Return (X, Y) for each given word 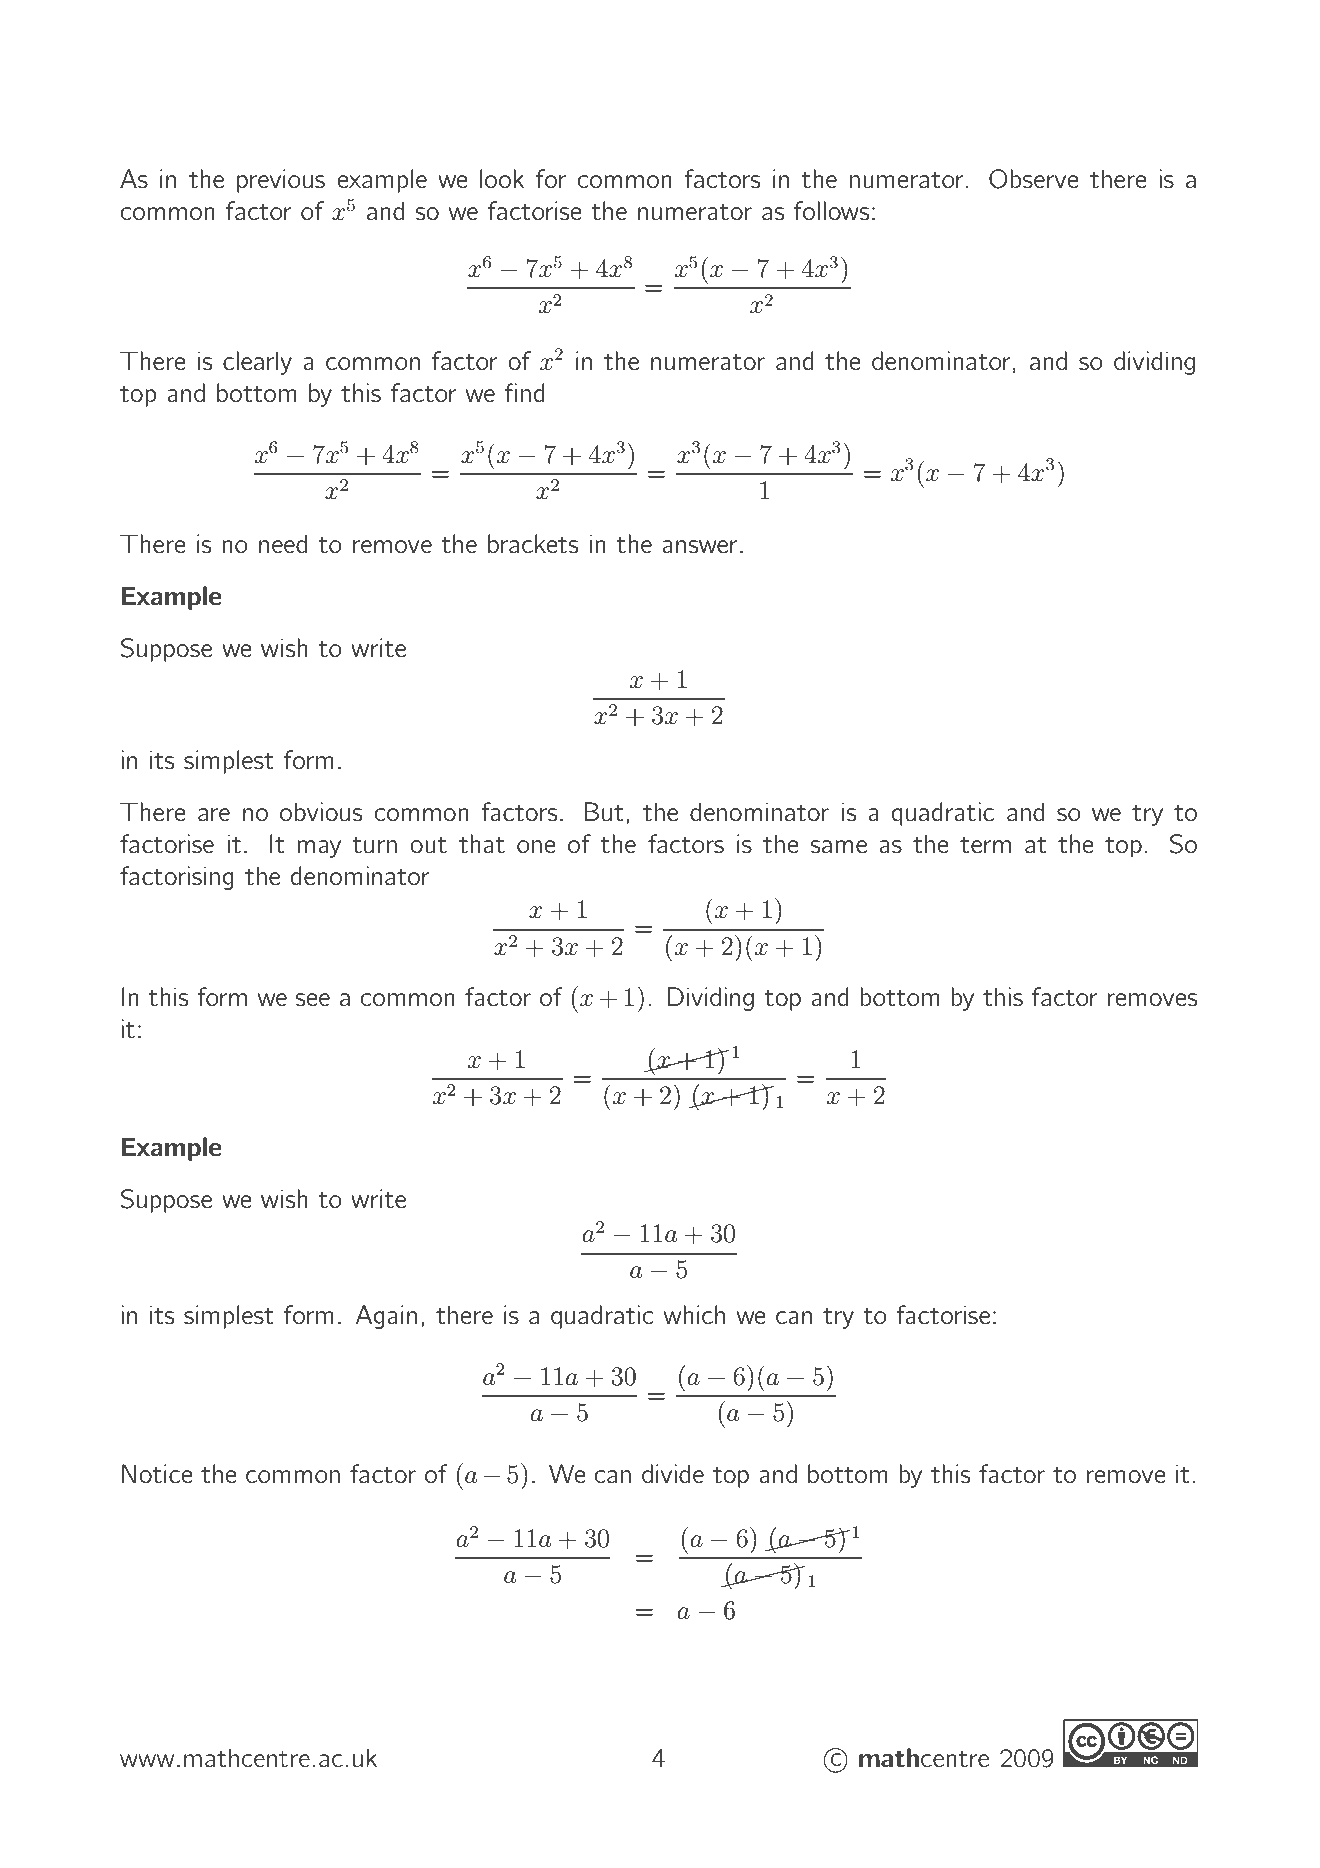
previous (281, 181)
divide (673, 1473)
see (312, 999)
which (694, 1314)
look (502, 178)
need (283, 543)
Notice (157, 1474)
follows (831, 211)
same (838, 846)
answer (699, 546)
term (985, 845)
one (536, 846)
